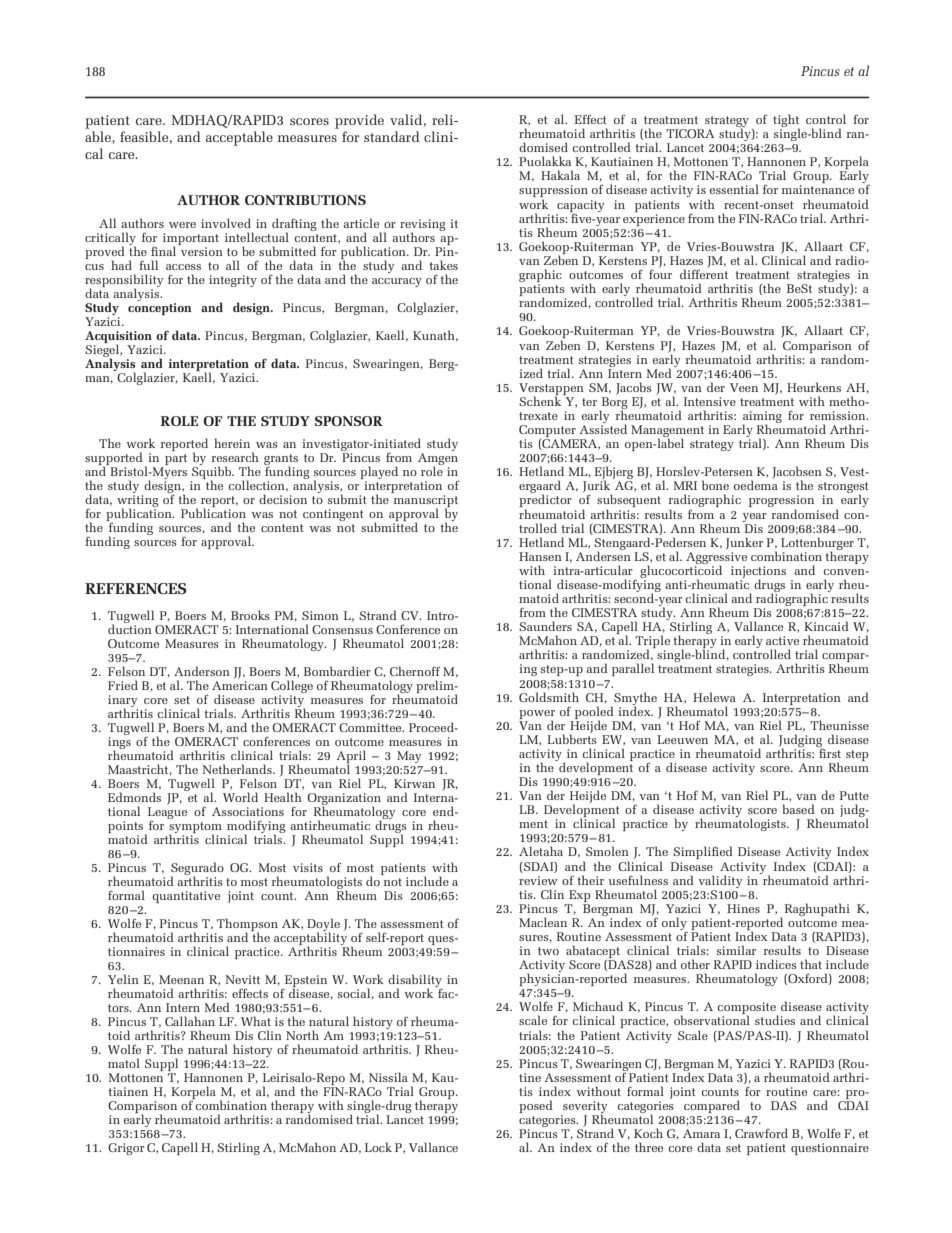 The image size is (952, 1233). Describe the element at coordinates (761, 1133) in the screenshot. I see `Crawford` at that location.
